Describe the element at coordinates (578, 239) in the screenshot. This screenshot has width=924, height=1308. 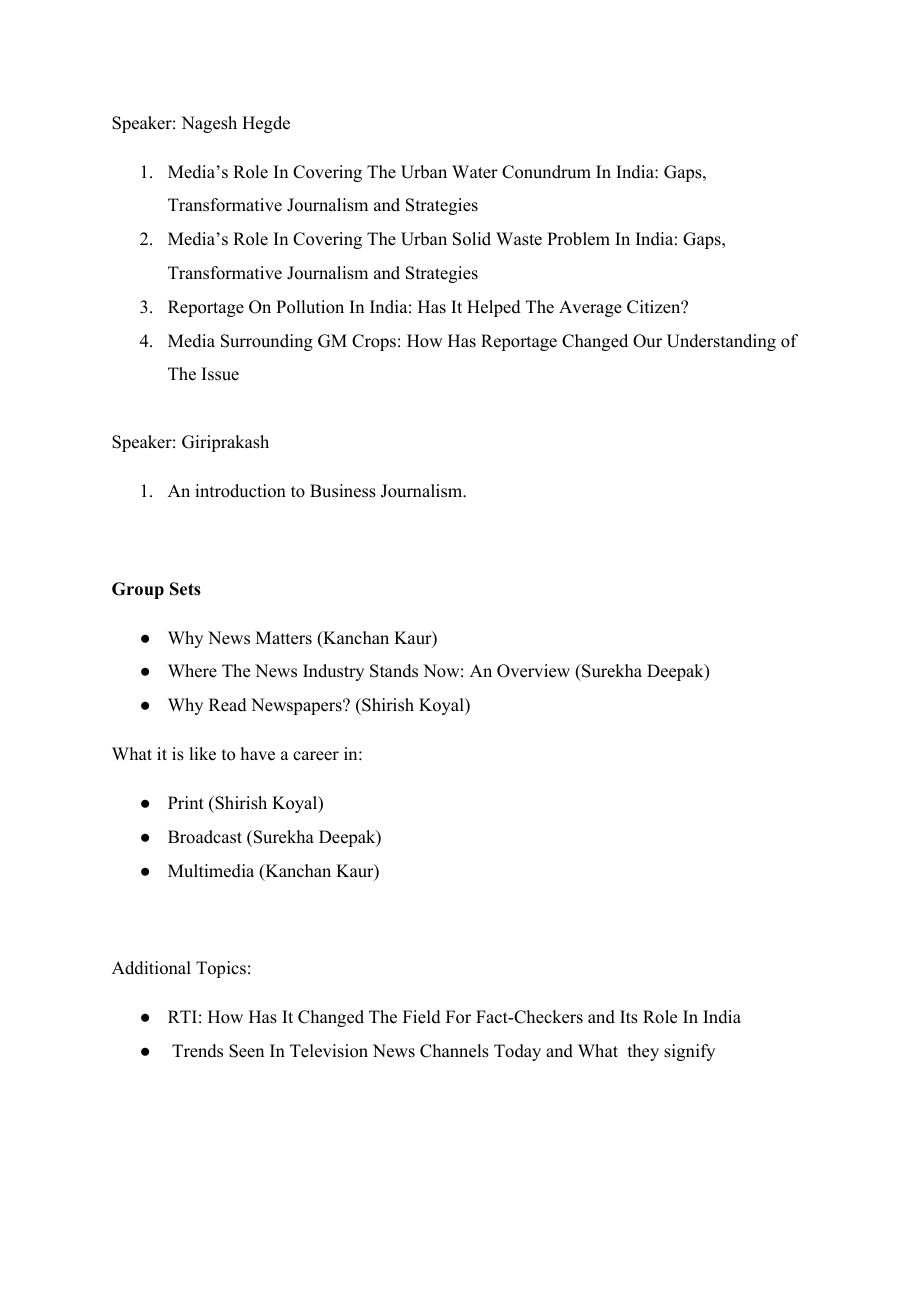
I see `Problem` at that location.
